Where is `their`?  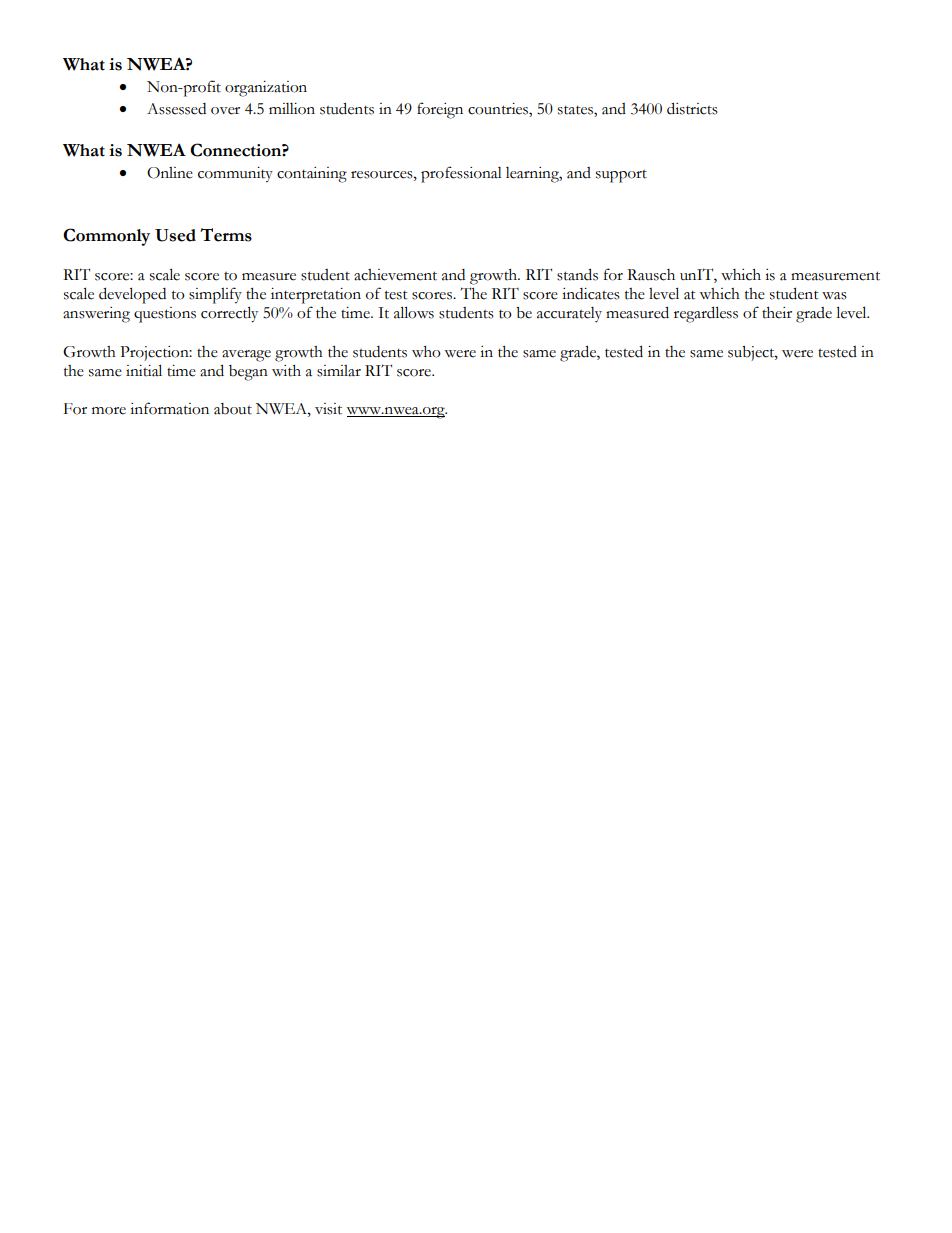 their is located at coordinates (777, 313).
